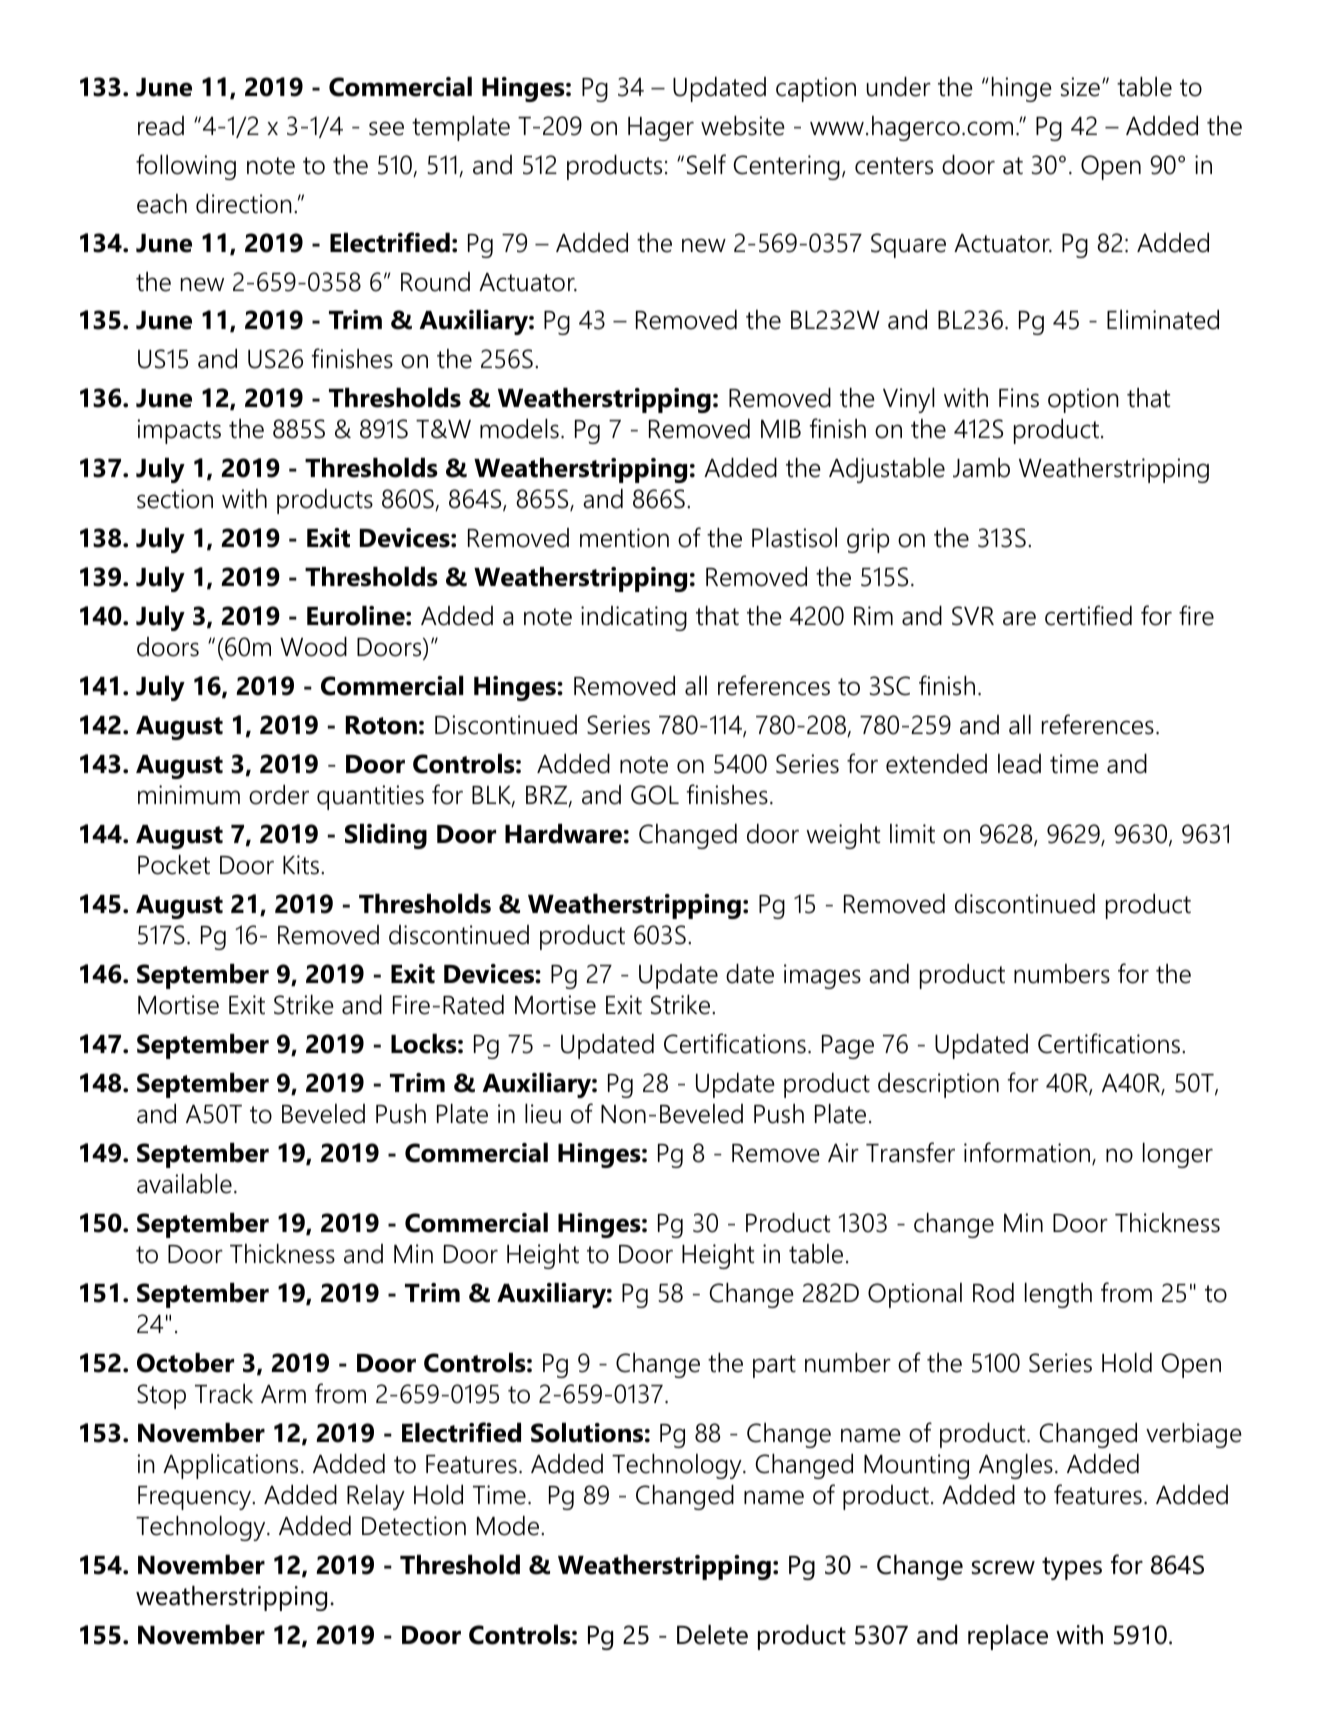 This page has height=1711, width=1322. What do you see at coordinates (712, 1635) in the page?
I see `Delete` at bounding box center [712, 1635].
